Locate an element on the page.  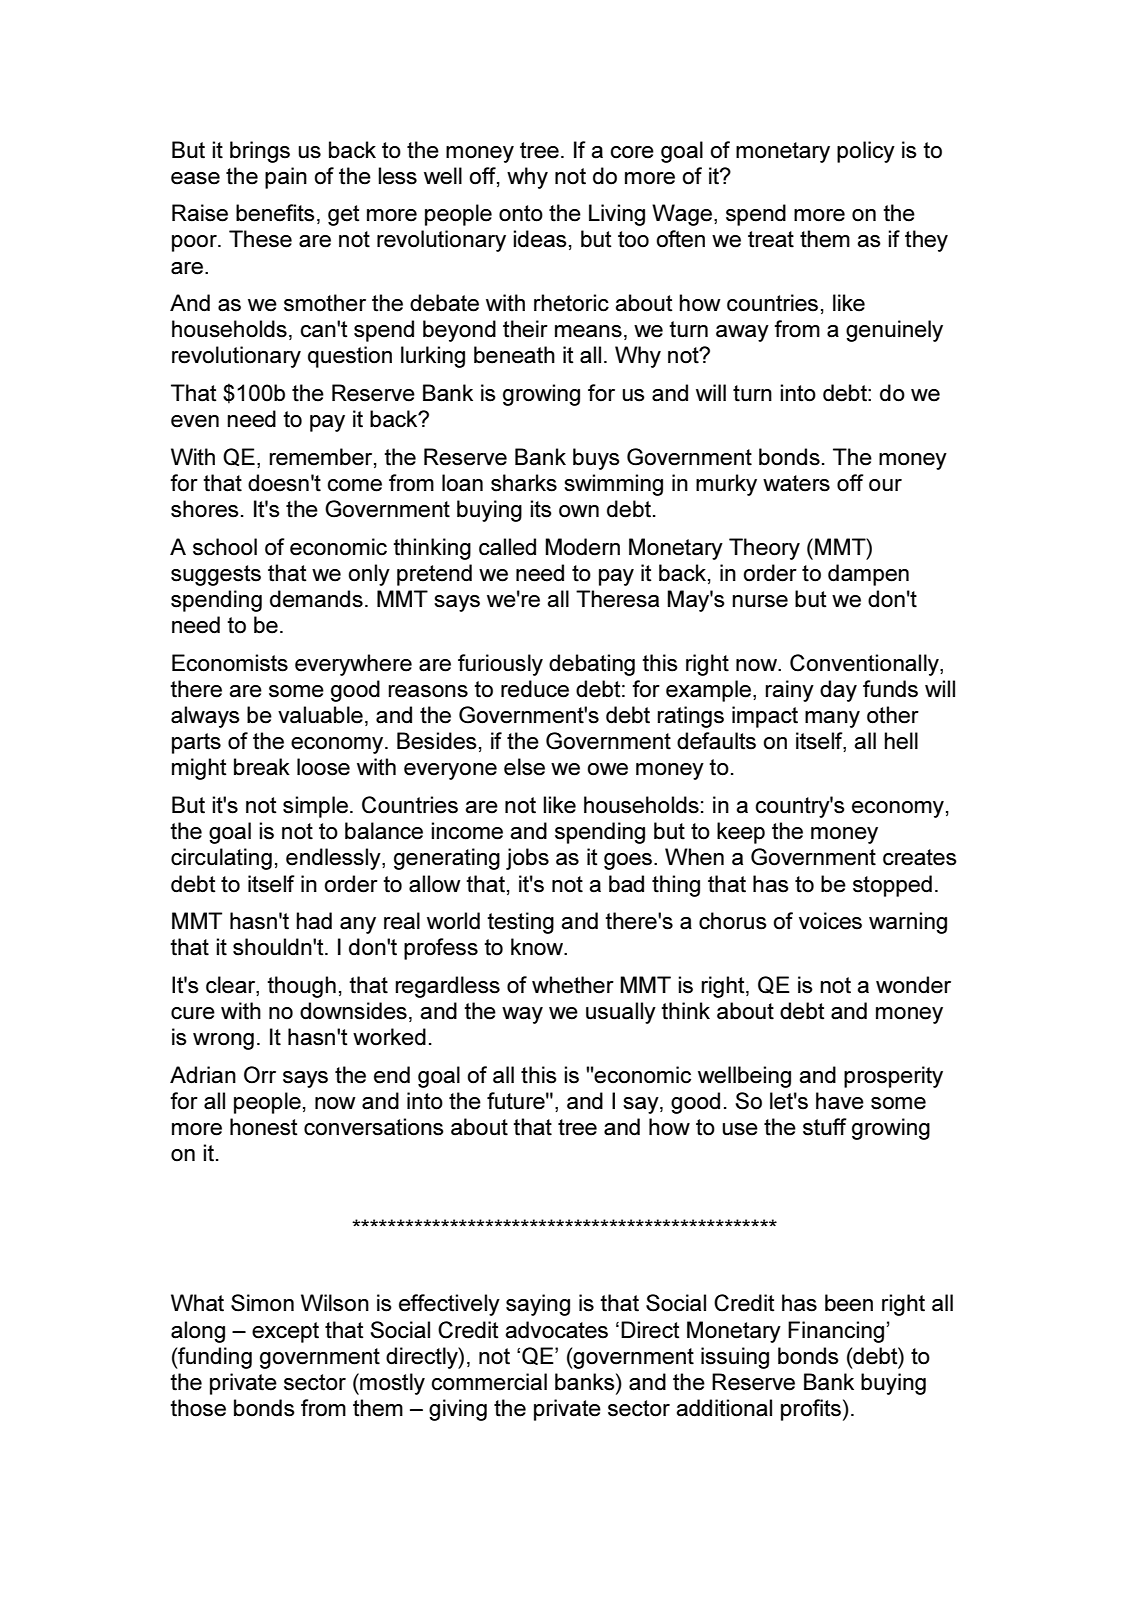
policy is located at coordinates (866, 152).
